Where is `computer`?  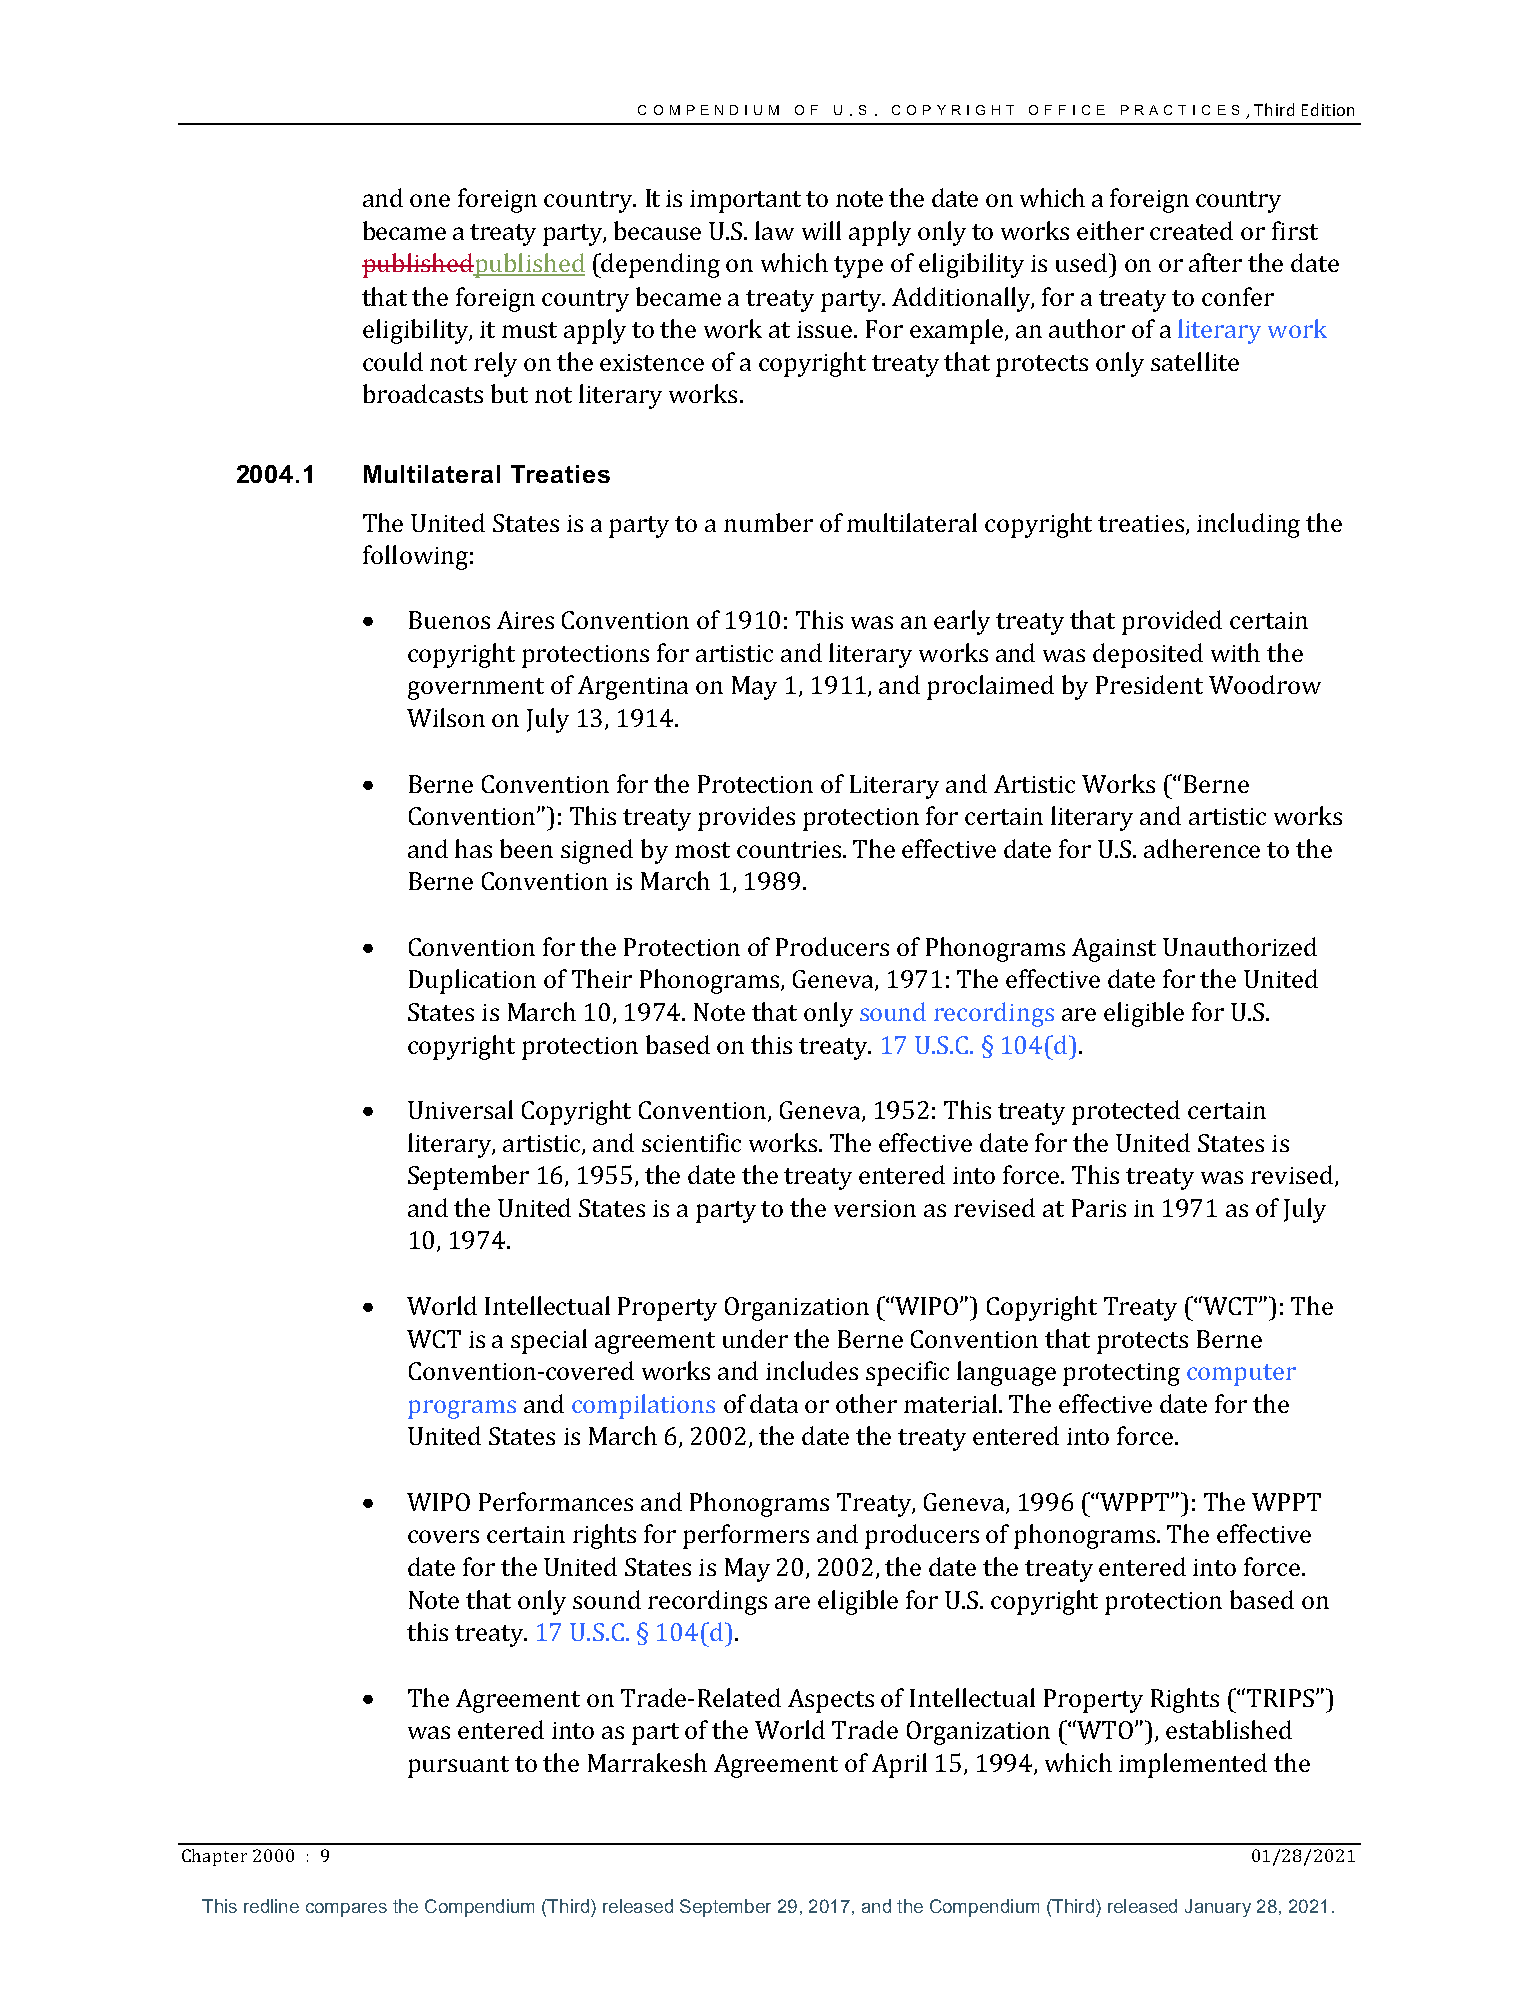 computer is located at coordinates (1241, 1375).
